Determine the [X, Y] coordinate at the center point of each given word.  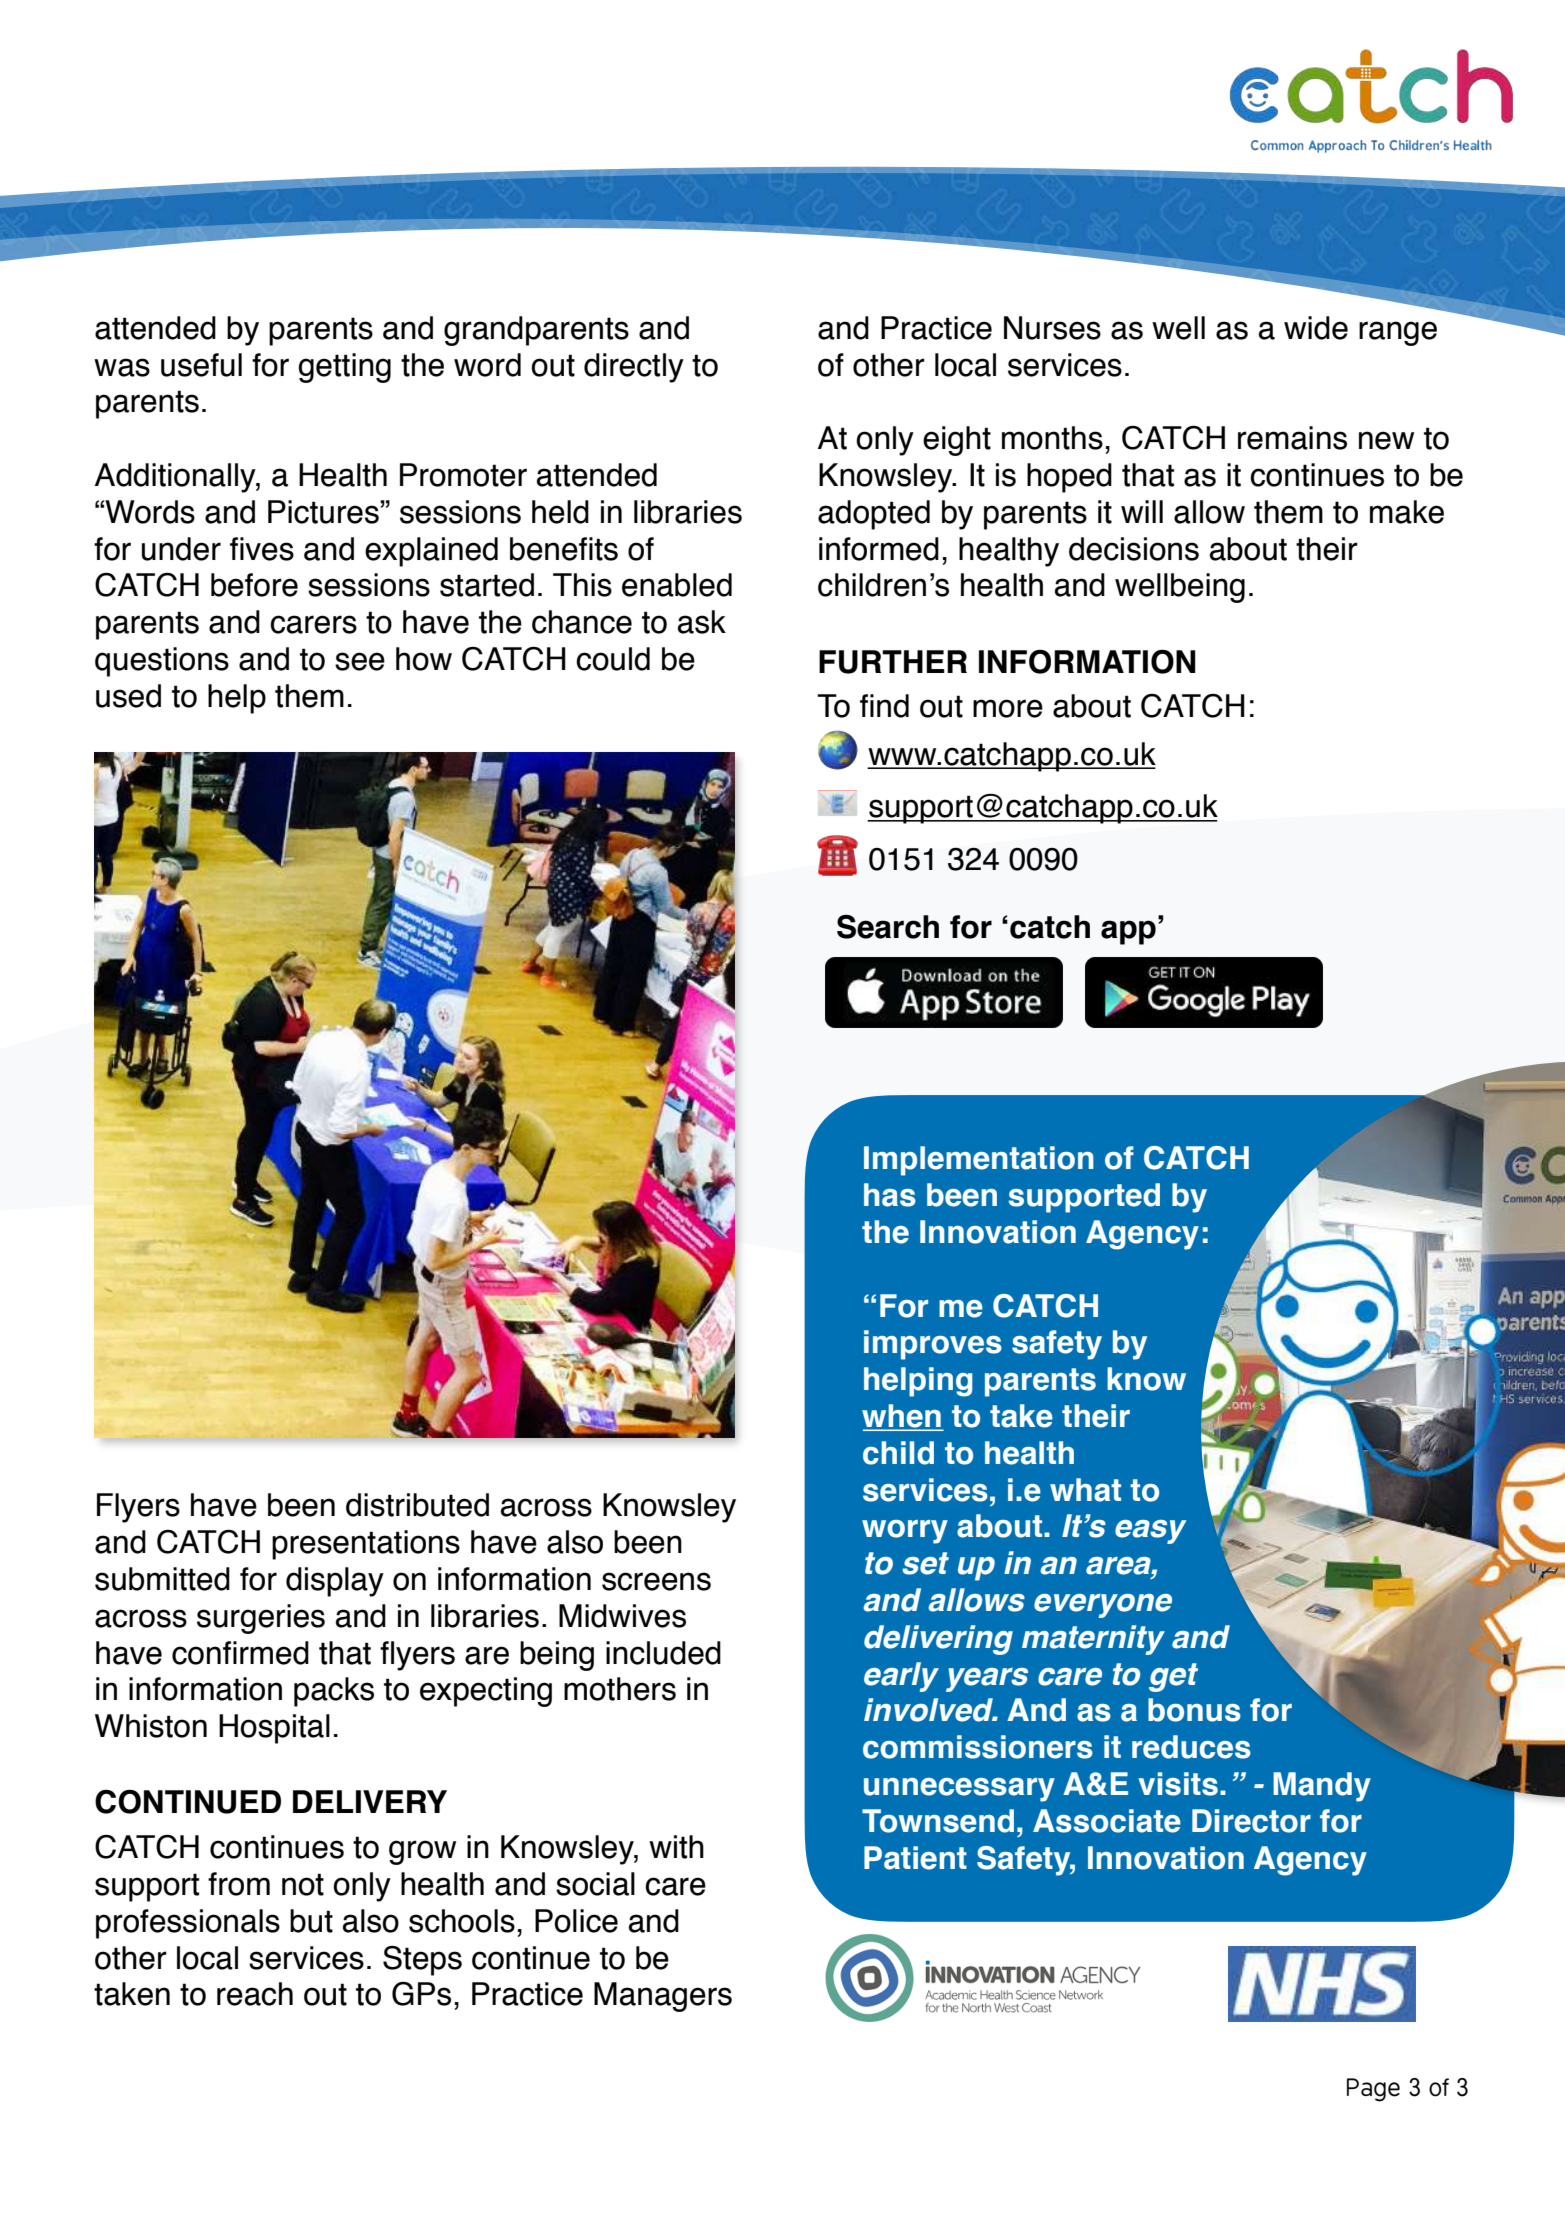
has [890, 1195]
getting [345, 368]
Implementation [979, 1161]
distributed [417, 1505]
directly [634, 368]
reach [255, 1994]
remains [1292, 438]
